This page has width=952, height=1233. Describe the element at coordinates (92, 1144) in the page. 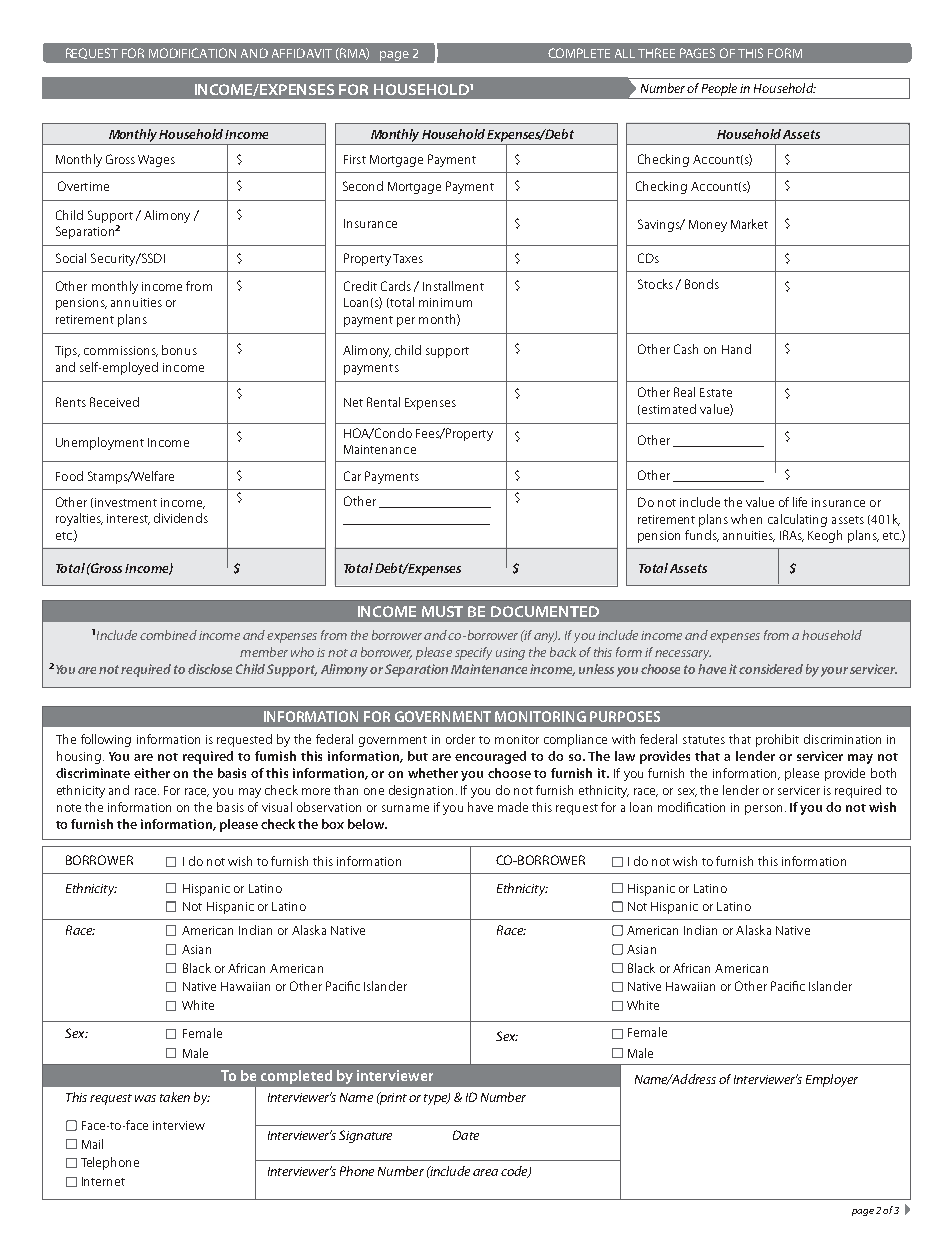

I see `Mail` at that location.
